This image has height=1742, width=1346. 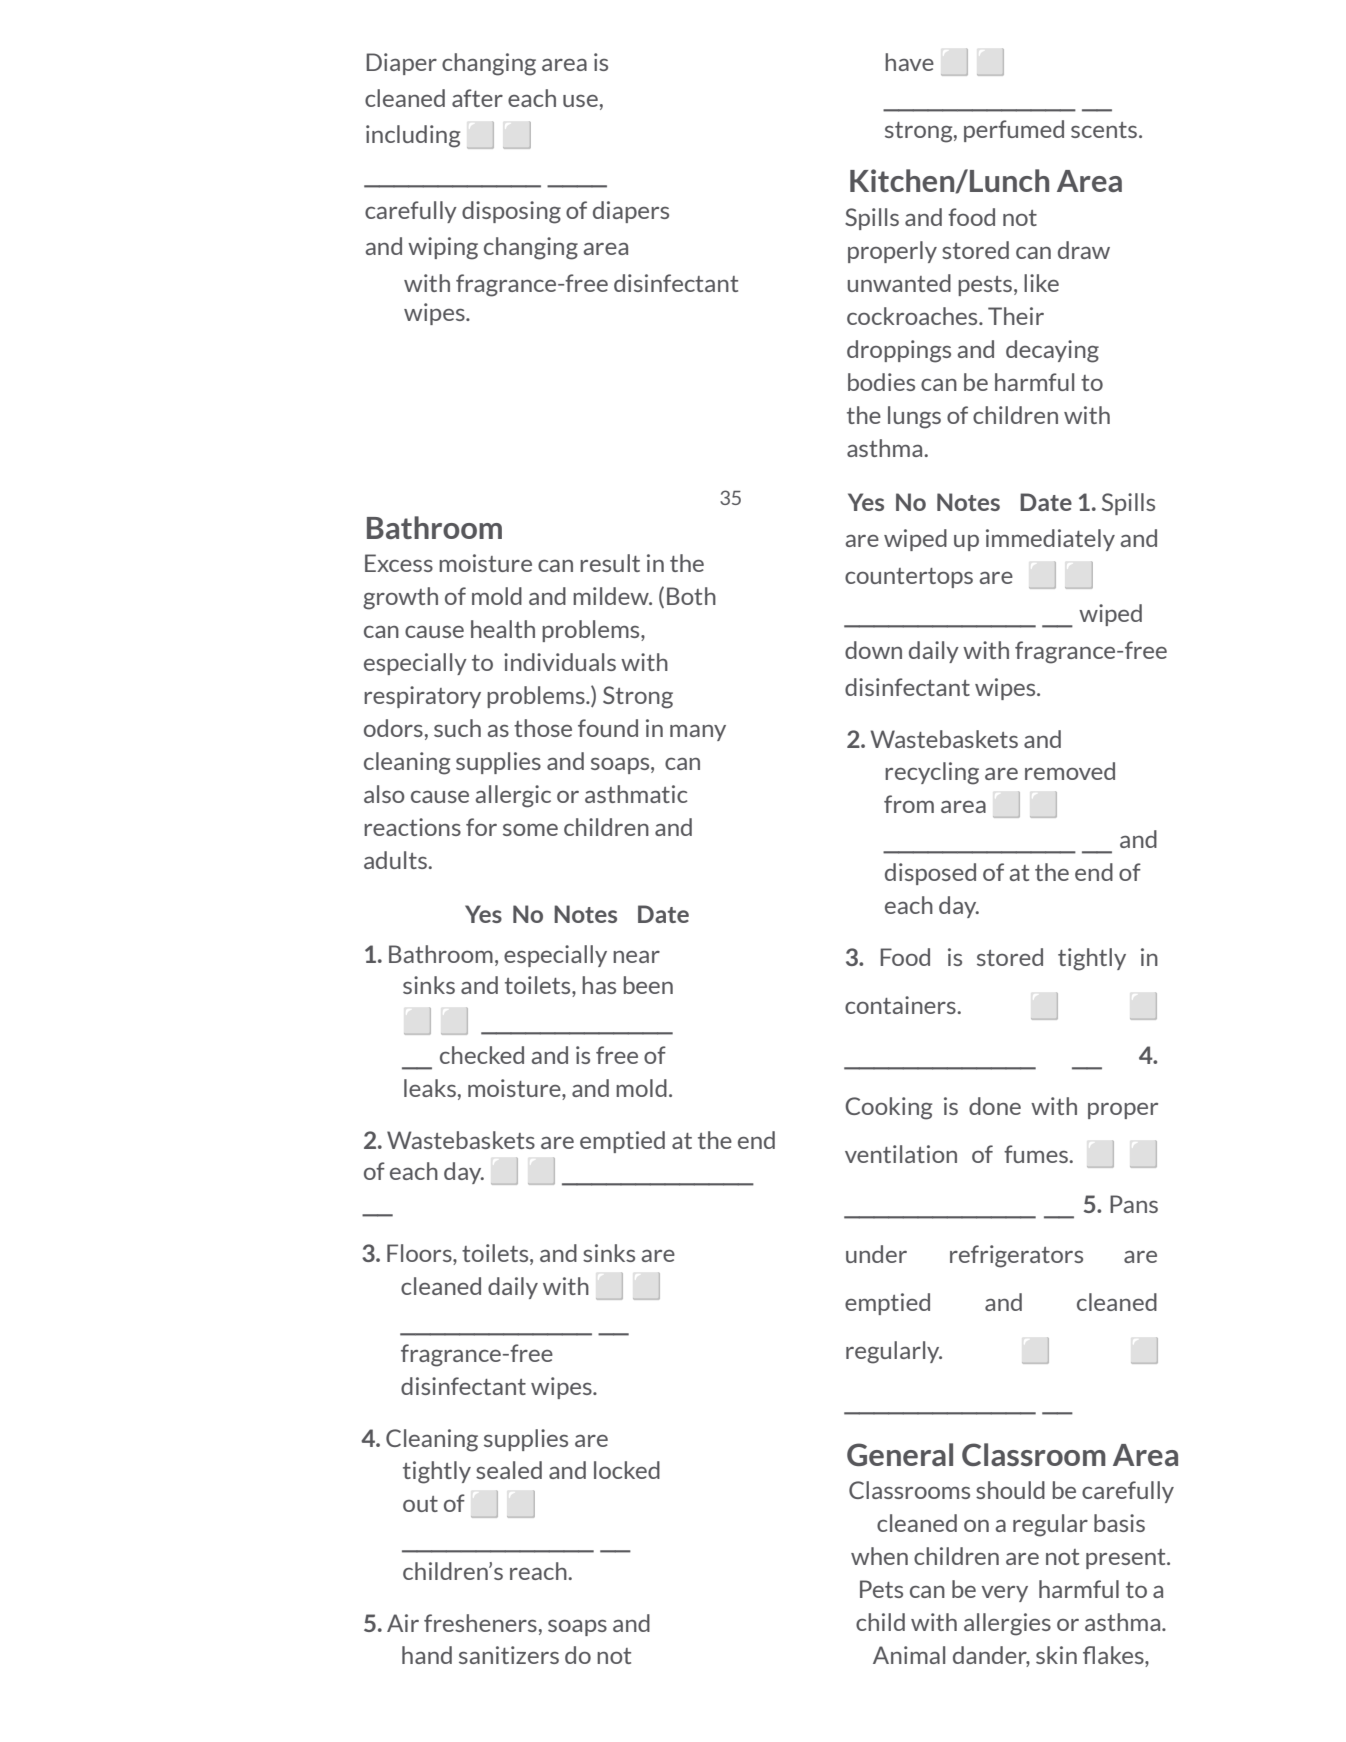 I want to click on perfumed, so click(x=1014, y=131).
